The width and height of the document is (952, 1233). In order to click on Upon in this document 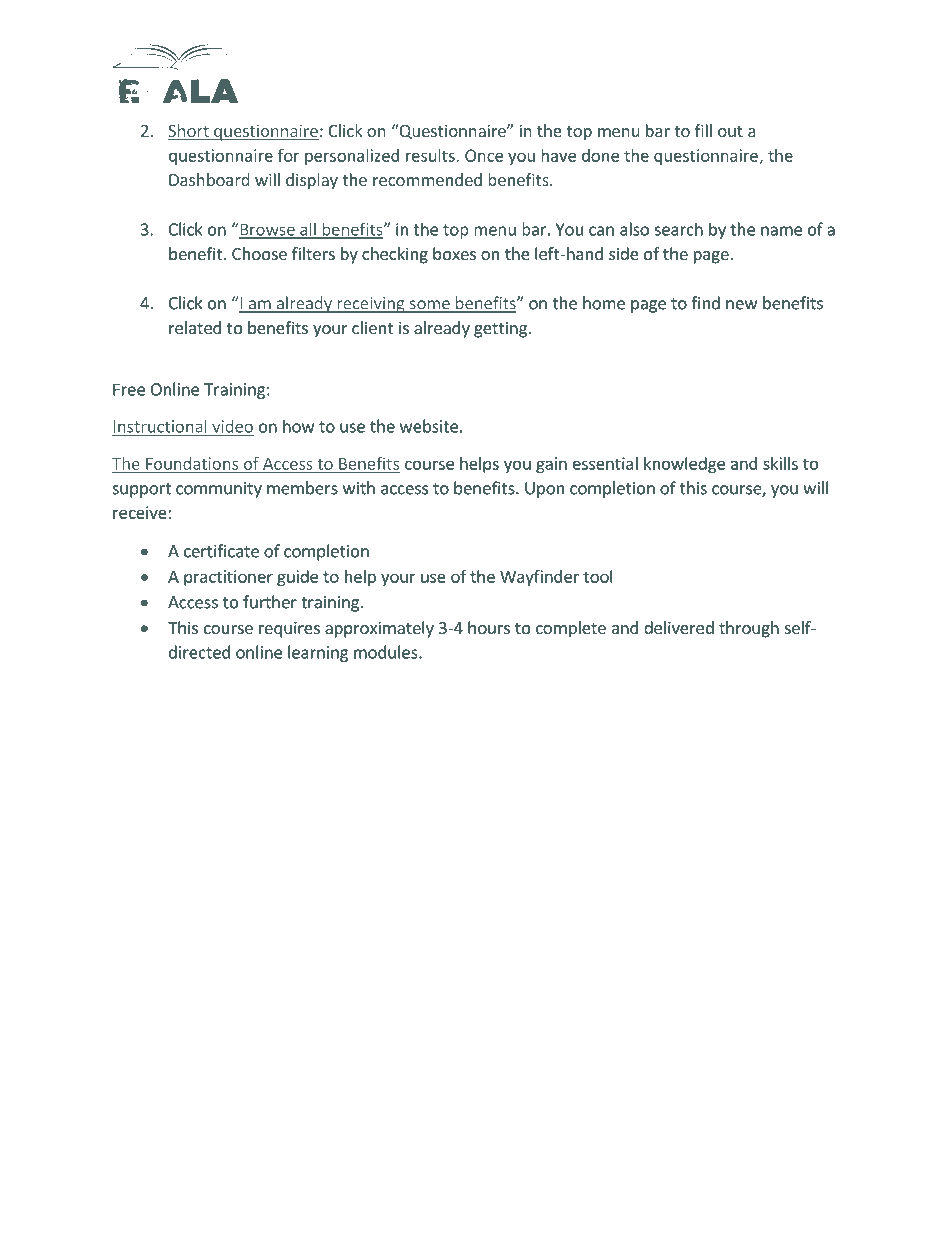, I will do `click(544, 490)`.
